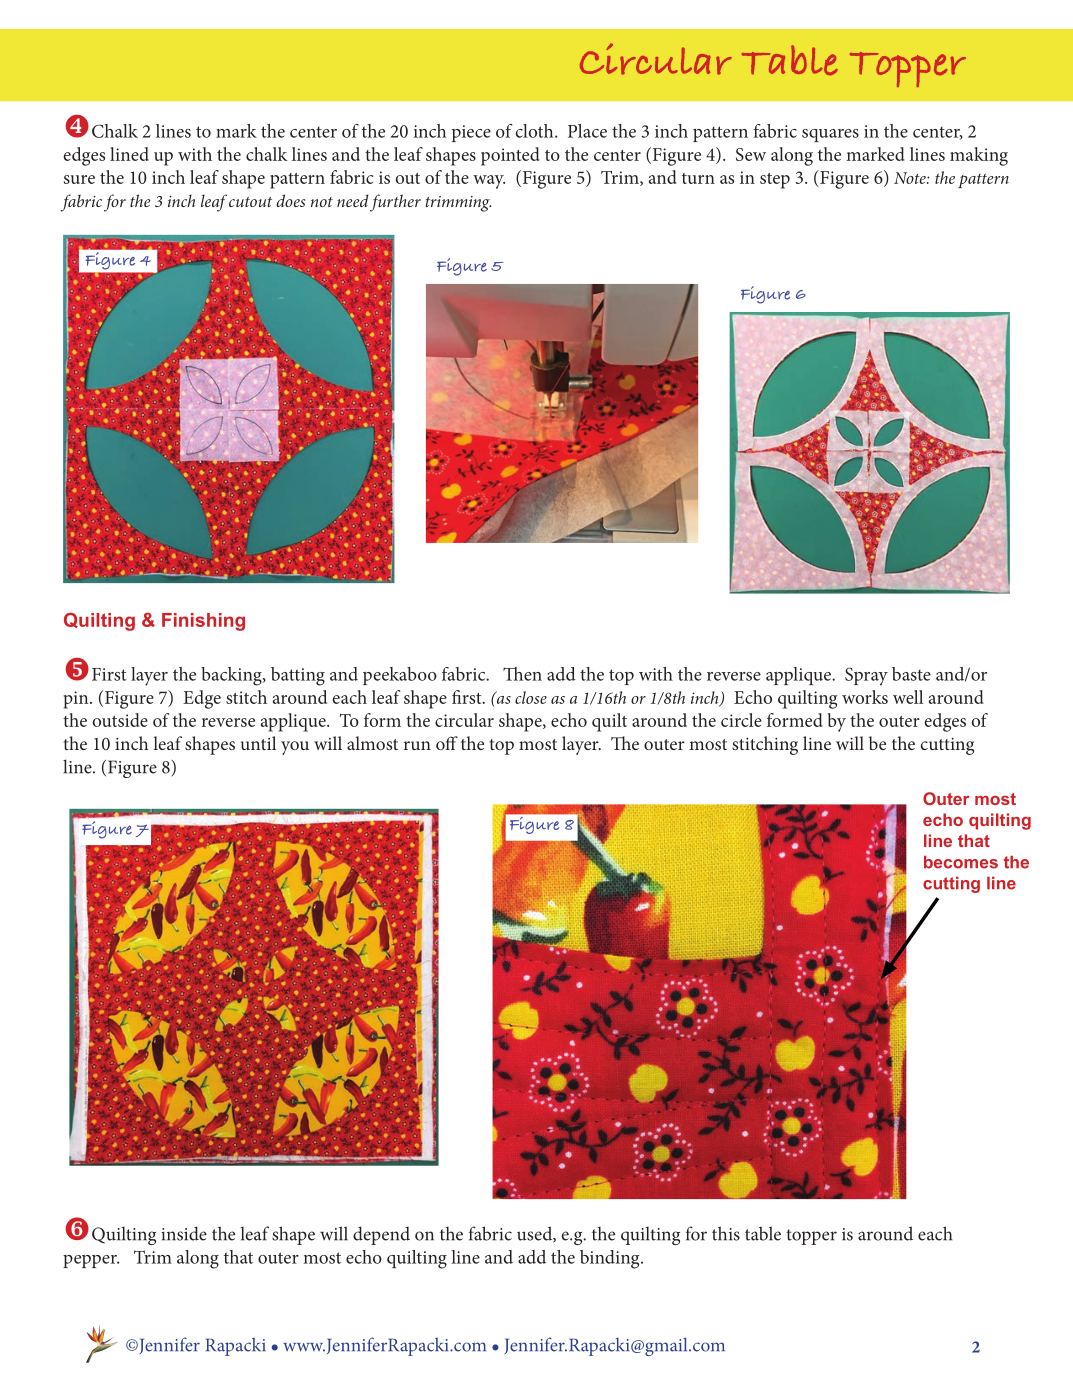 The width and height of the image is (1073, 1389). Describe the element at coordinates (830, 135) in the image. I see `squares` at that location.
